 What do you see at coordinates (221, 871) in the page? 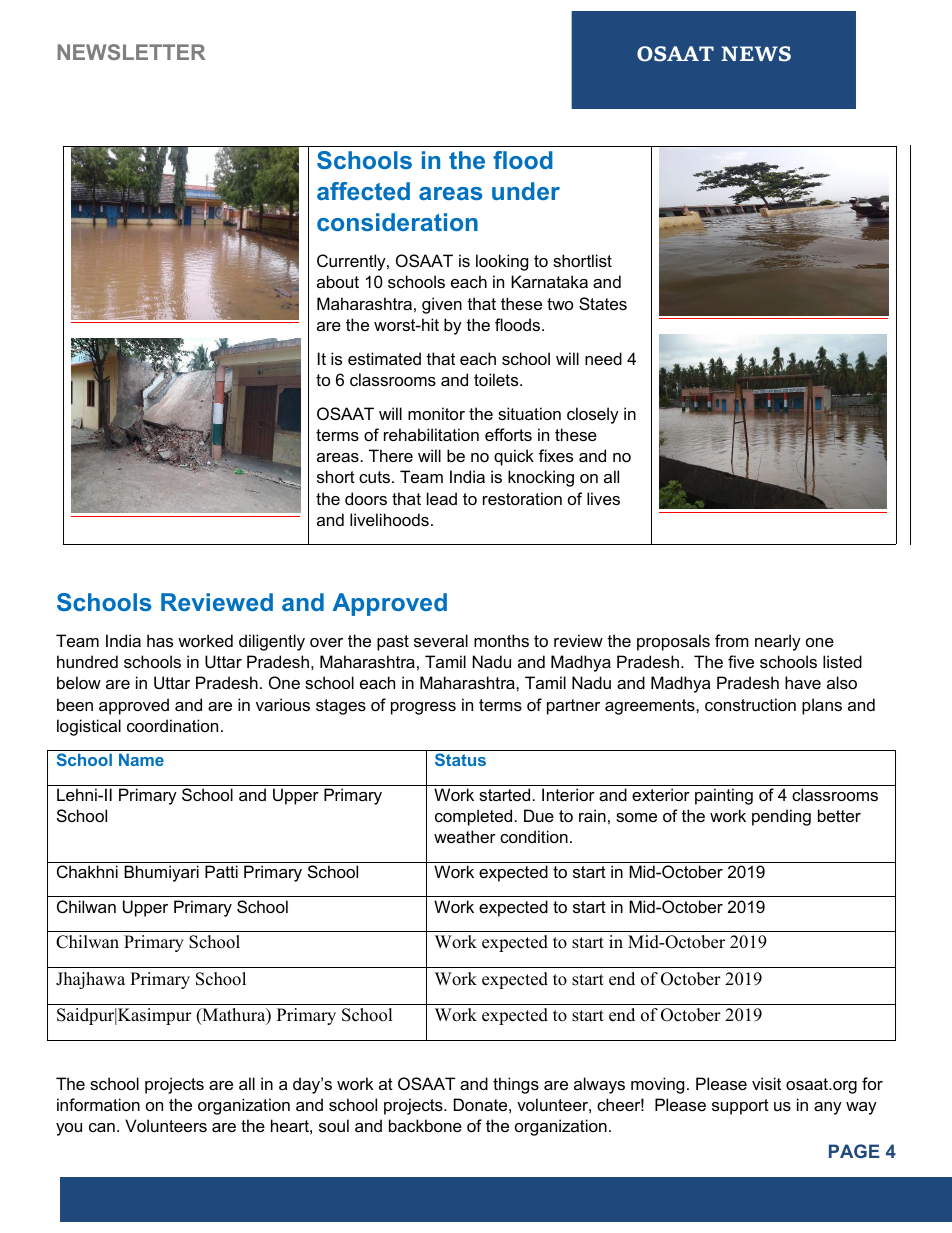
I see `Patti` at bounding box center [221, 871].
